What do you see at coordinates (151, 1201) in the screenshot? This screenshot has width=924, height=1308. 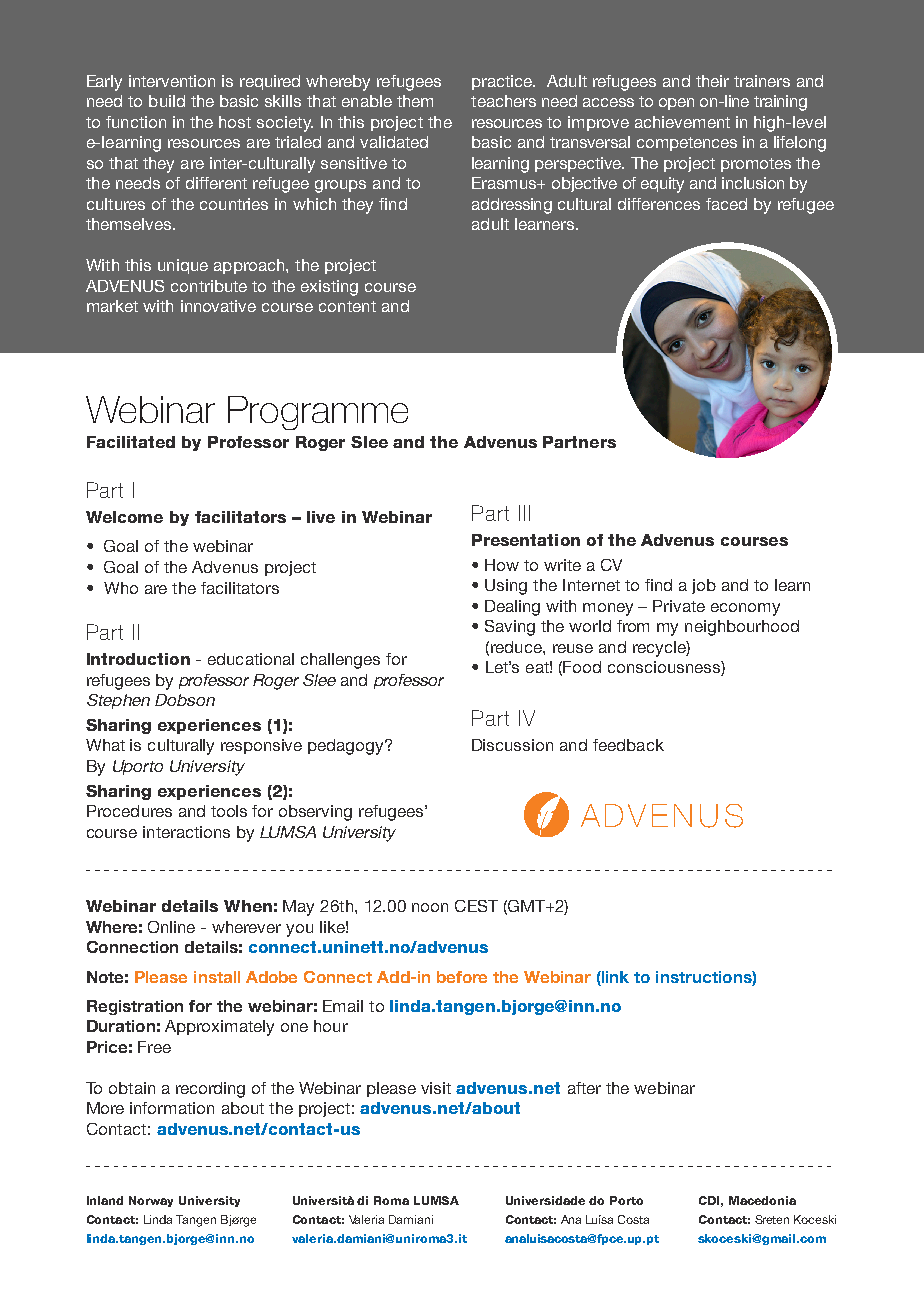 I see `Norway` at bounding box center [151, 1201].
